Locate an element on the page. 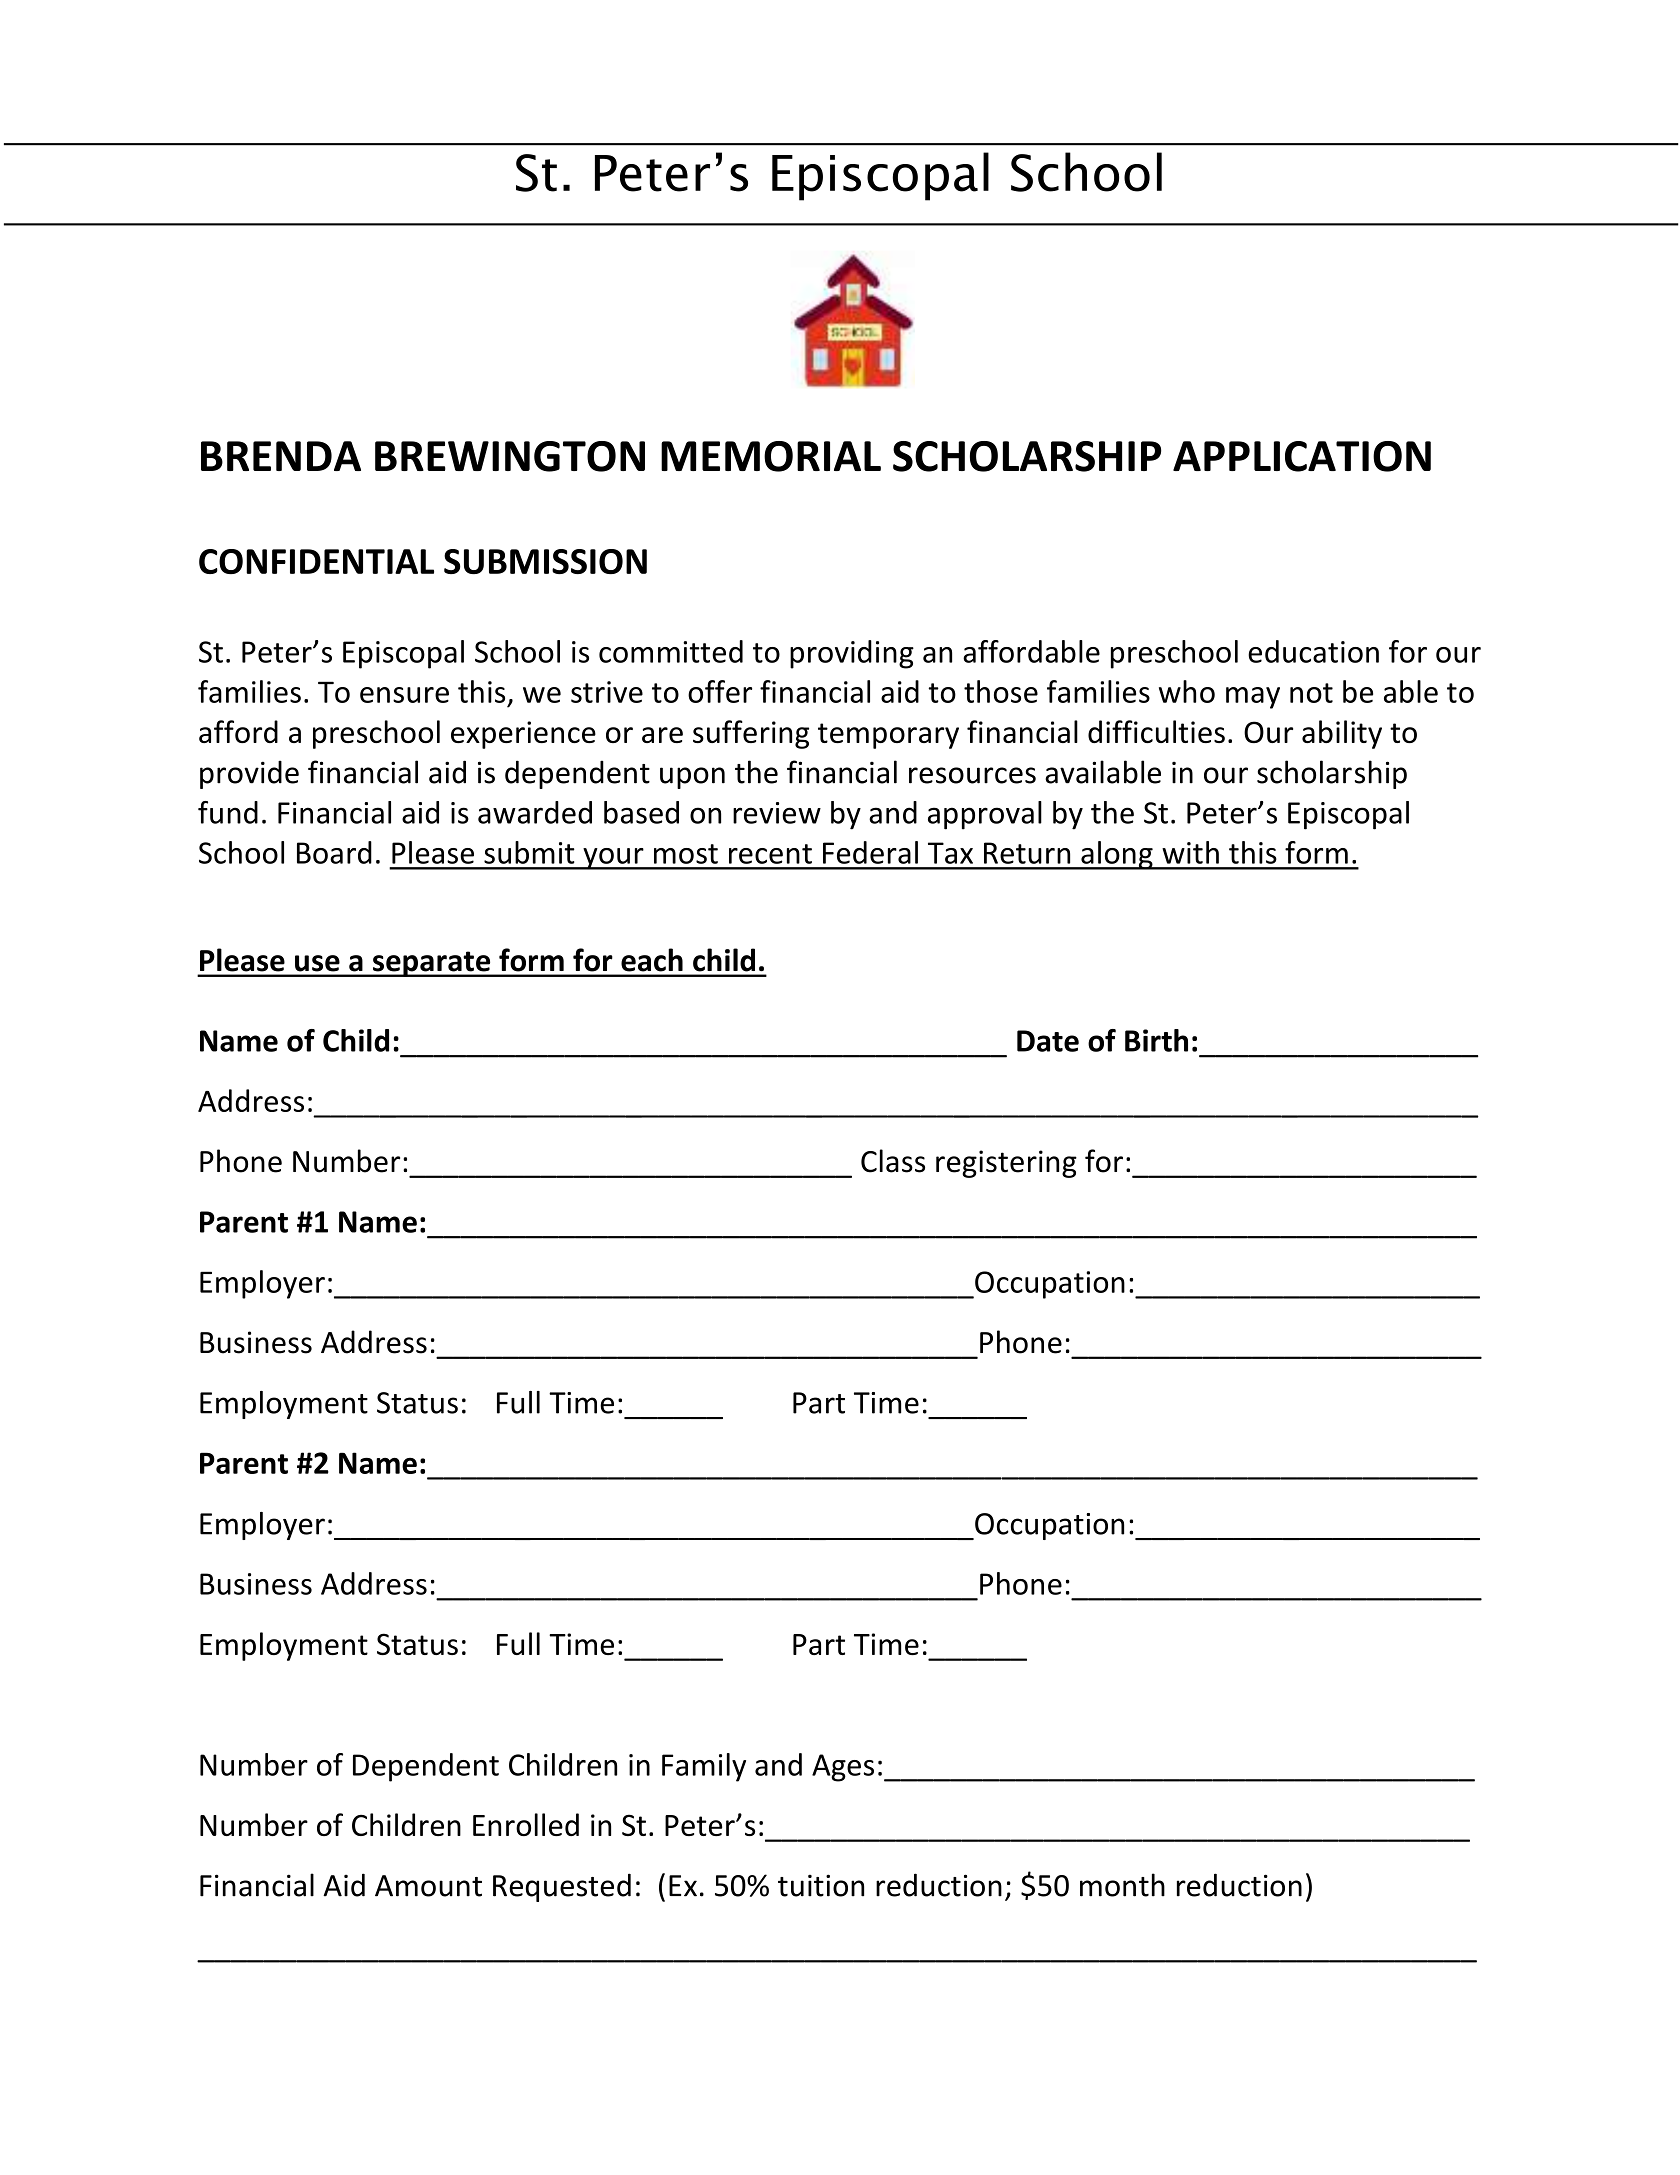  recent is located at coordinates (770, 854).
